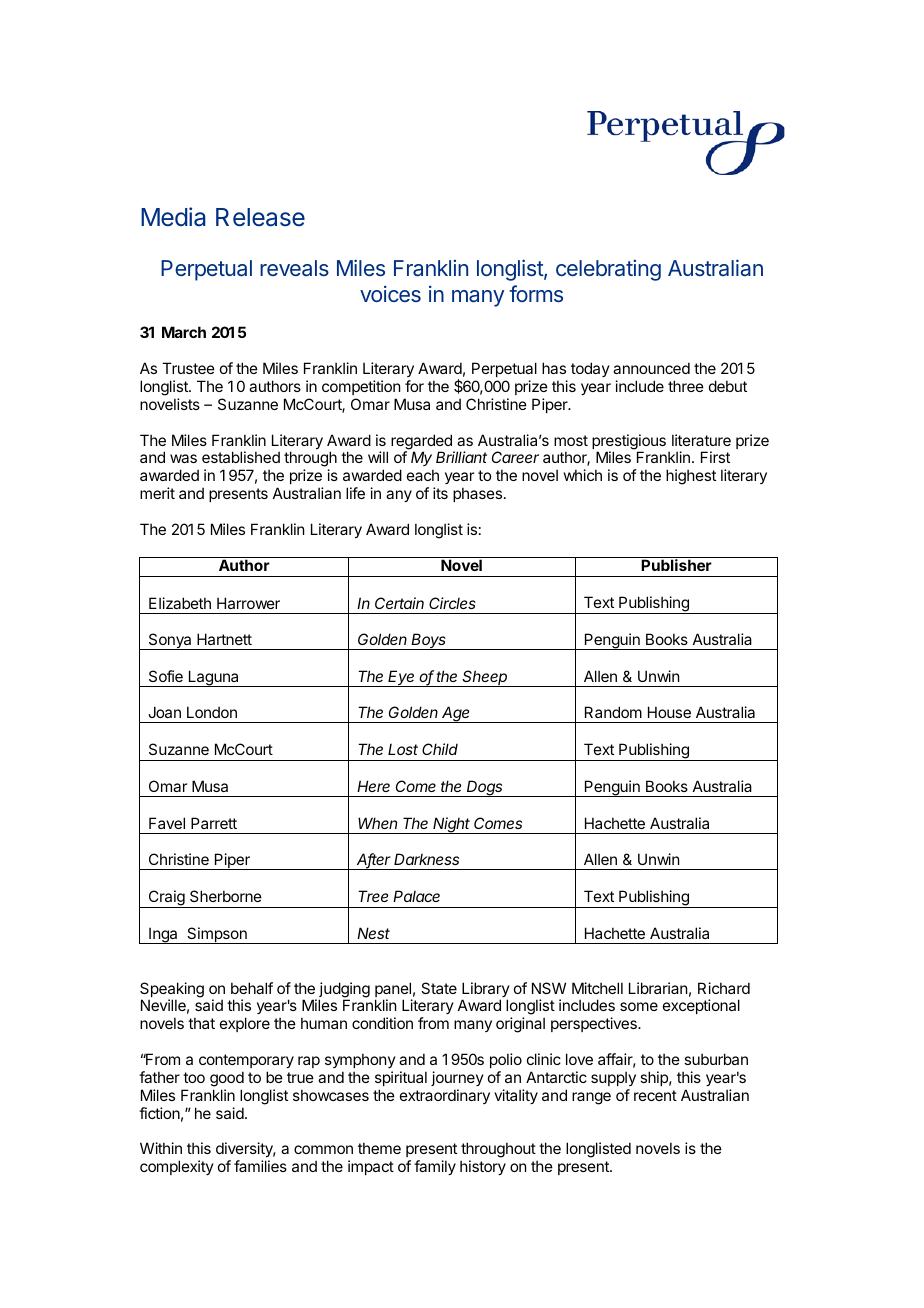  I want to click on State, so click(439, 988).
